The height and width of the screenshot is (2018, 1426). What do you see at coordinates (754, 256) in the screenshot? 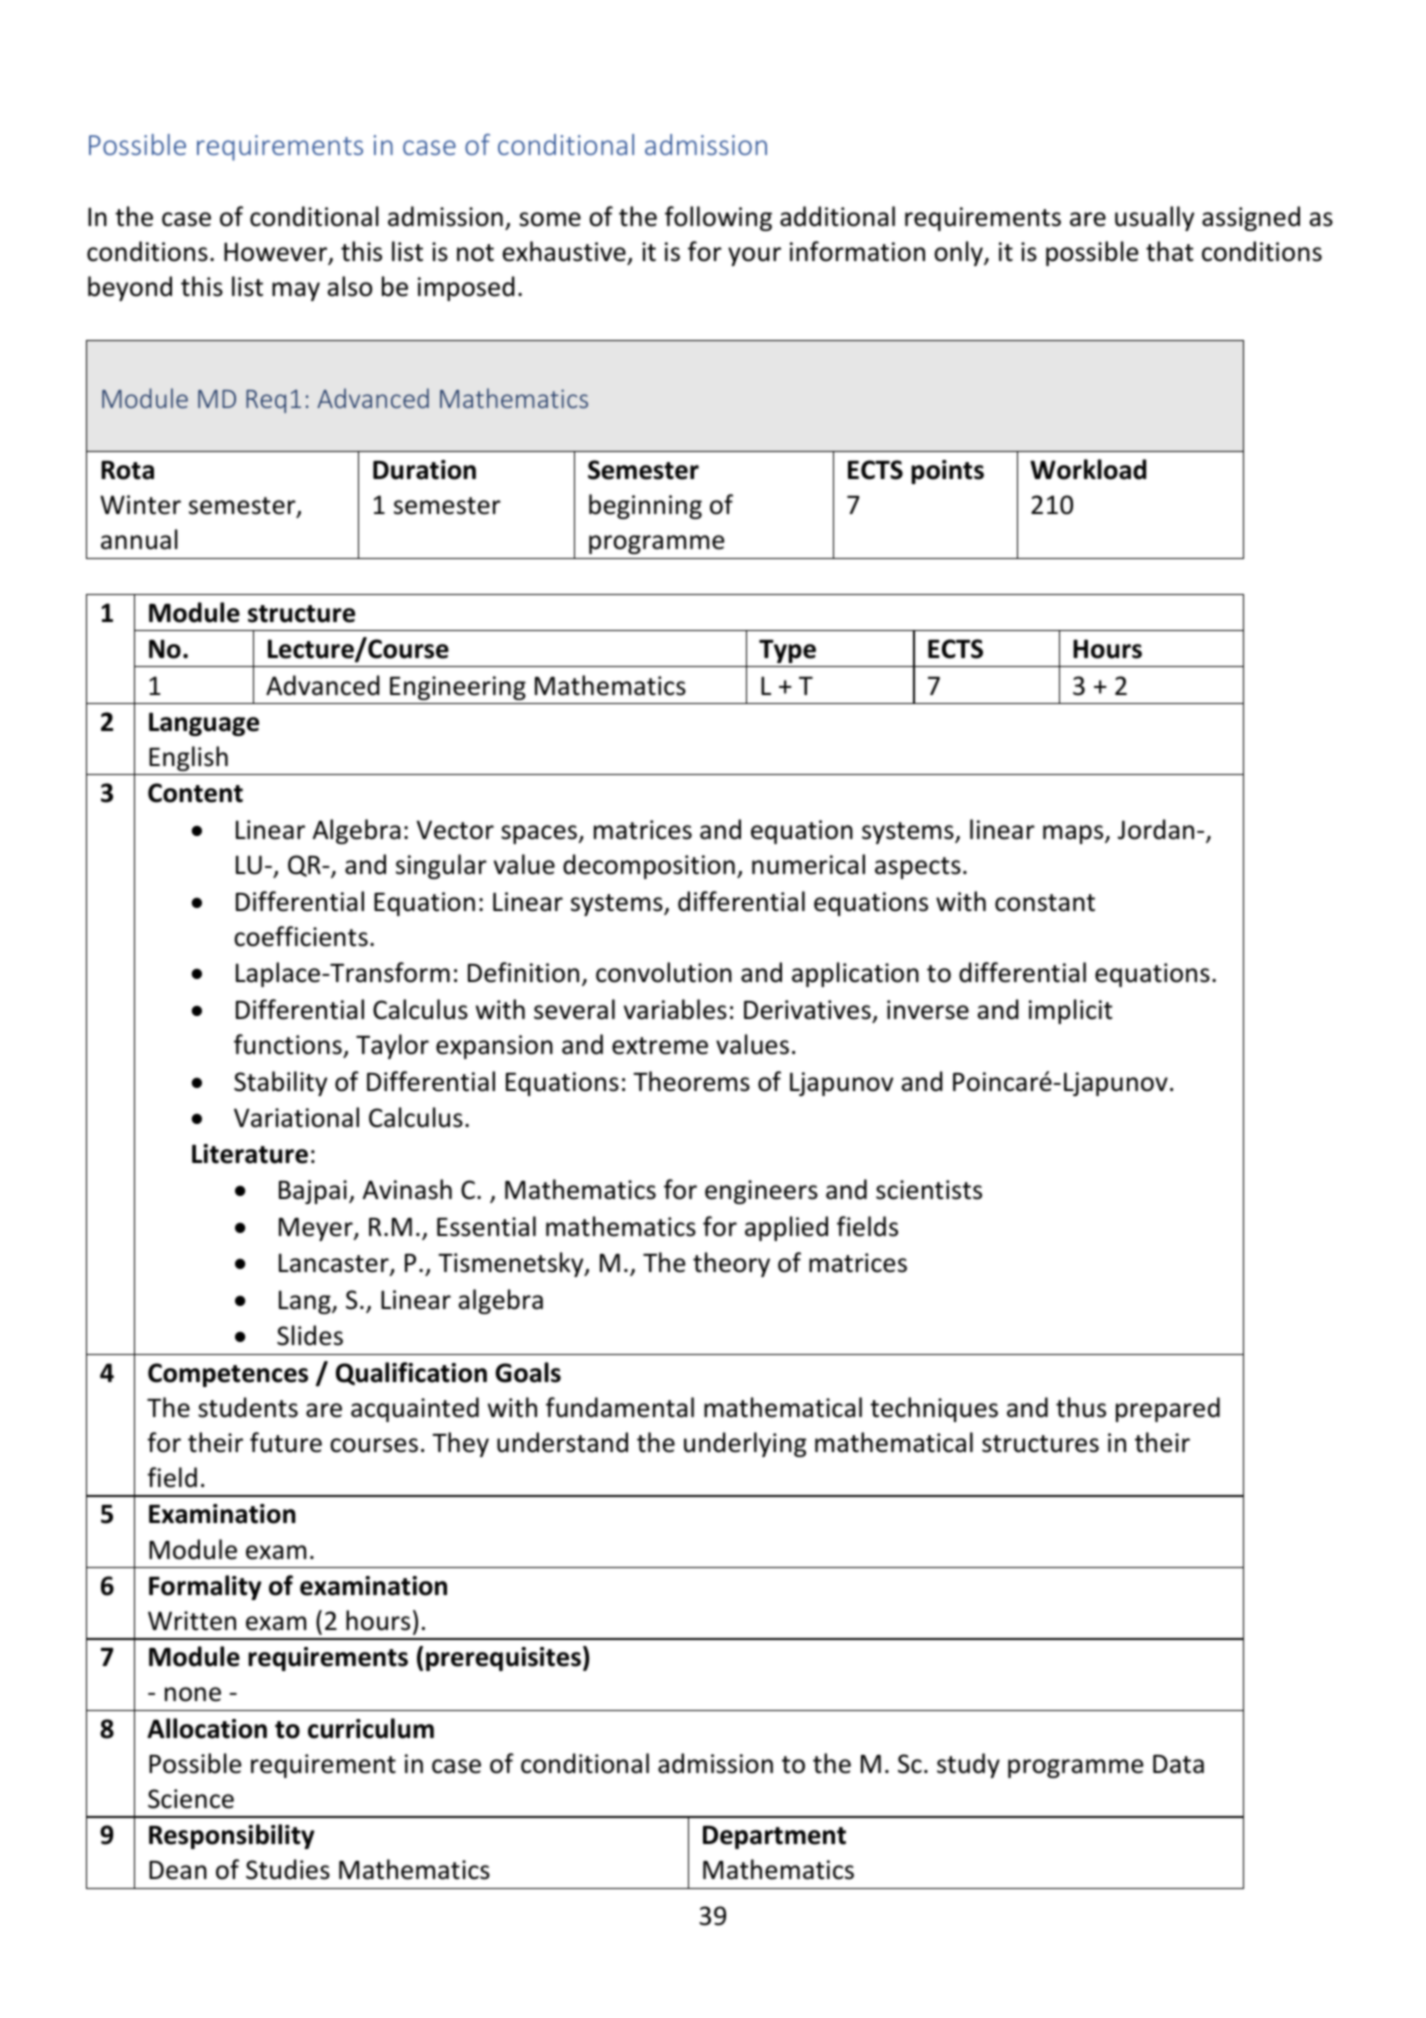
I see `your` at bounding box center [754, 256].
